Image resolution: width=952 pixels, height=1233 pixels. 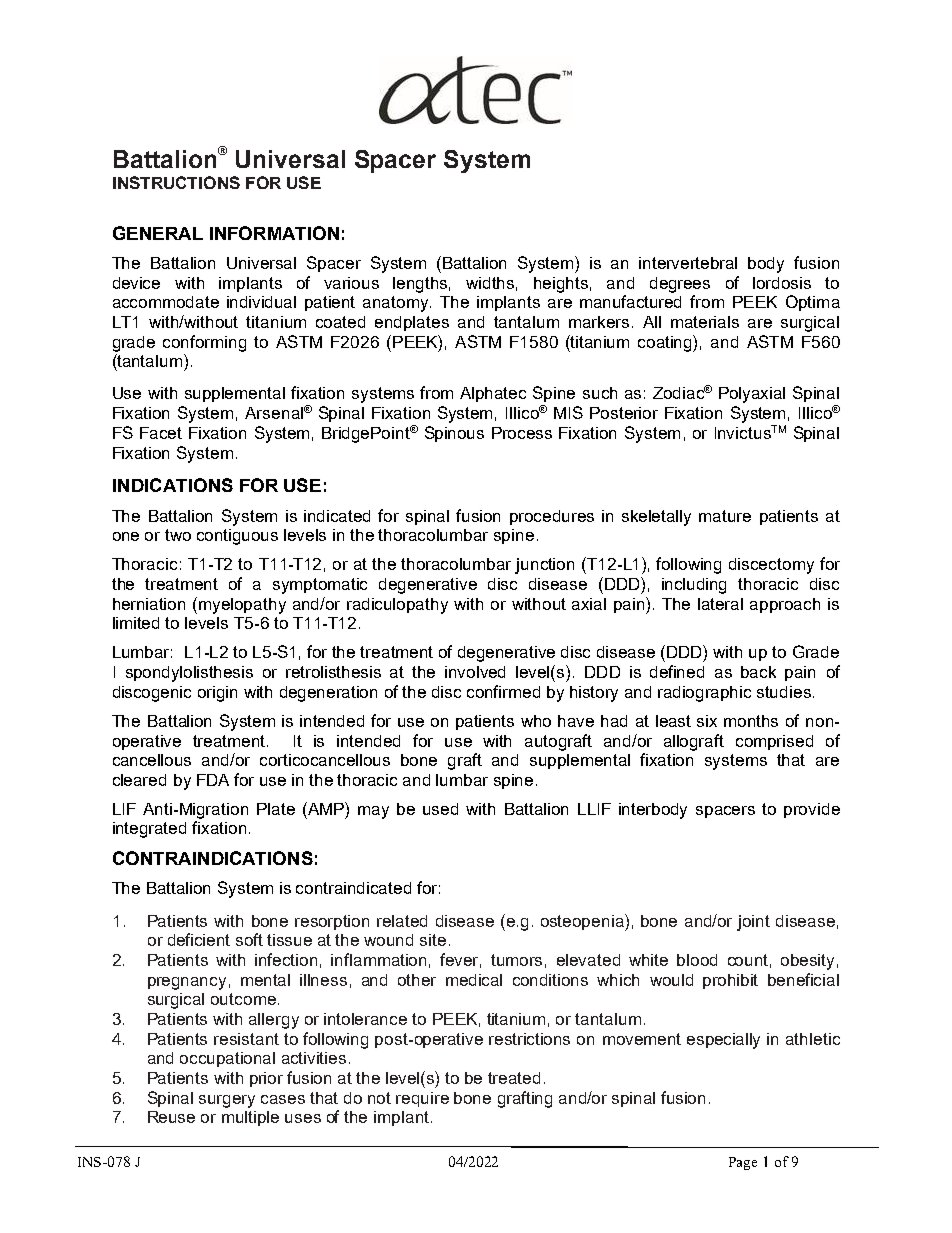 What do you see at coordinates (720, 604) in the screenshot?
I see `lateral` at bounding box center [720, 604].
